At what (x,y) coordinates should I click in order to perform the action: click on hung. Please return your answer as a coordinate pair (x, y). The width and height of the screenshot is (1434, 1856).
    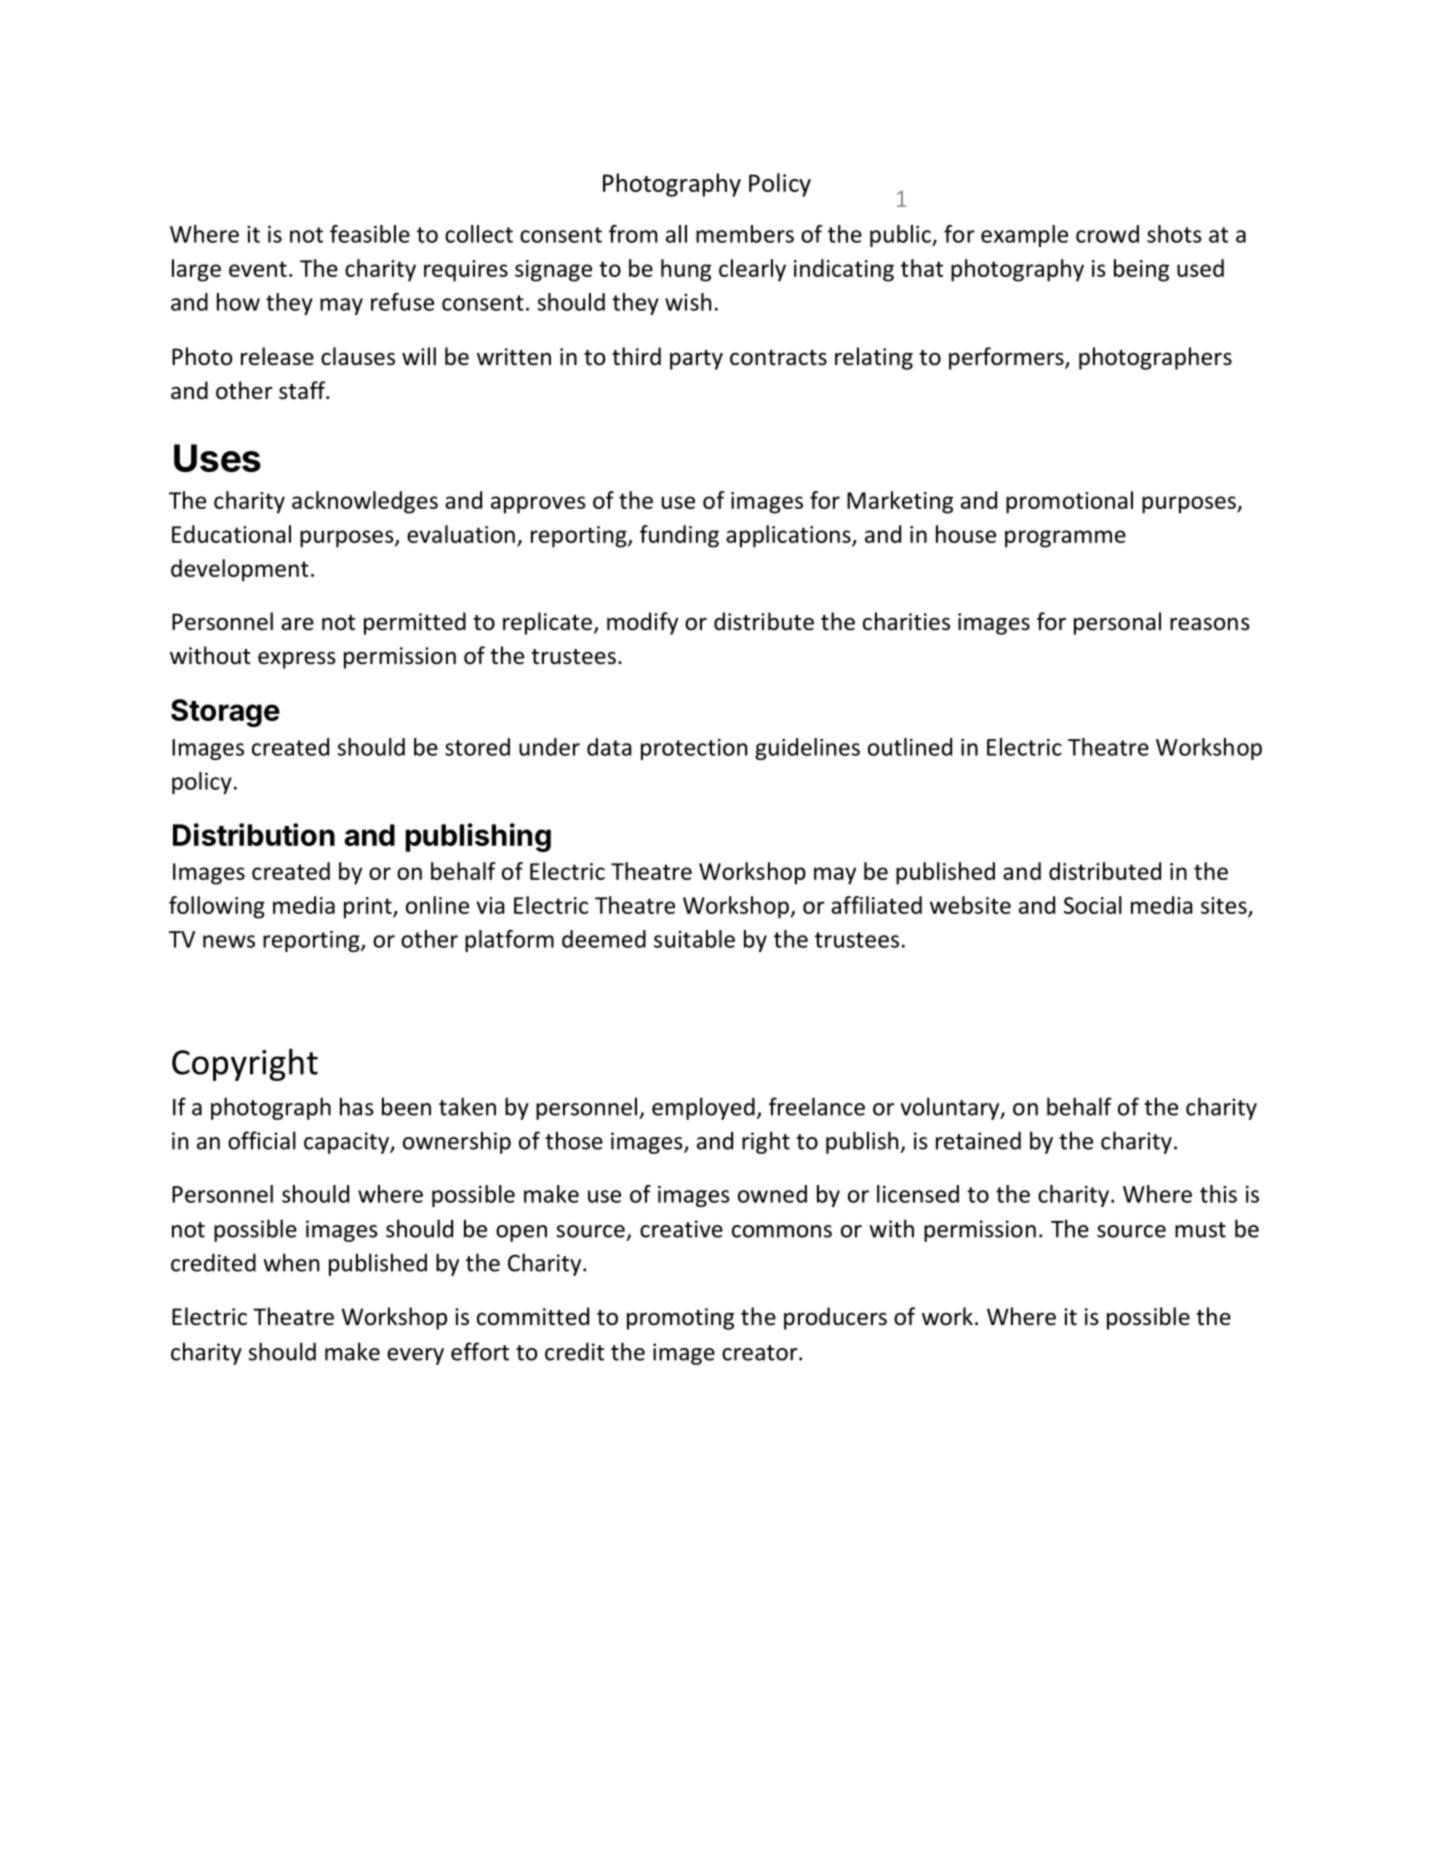
    Looking at the image, I should click on (686, 270).
